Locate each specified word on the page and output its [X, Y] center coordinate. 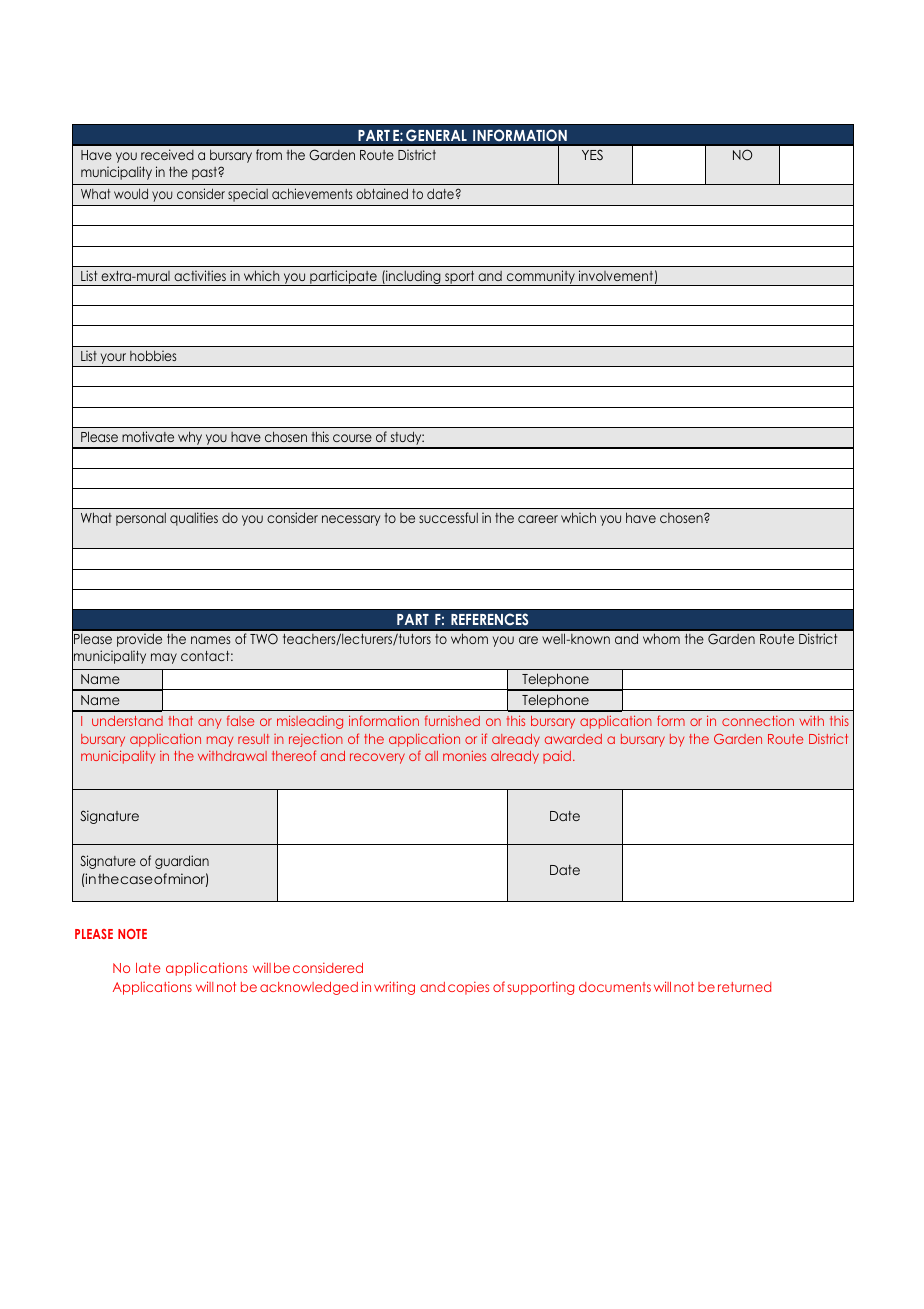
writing [394, 988]
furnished [452, 720]
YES [592, 154]
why [190, 439]
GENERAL [436, 135]
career [538, 519]
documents [615, 987]
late [148, 968]
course [352, 438]
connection [758, 721]
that [181, 721]
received [167, 154]
